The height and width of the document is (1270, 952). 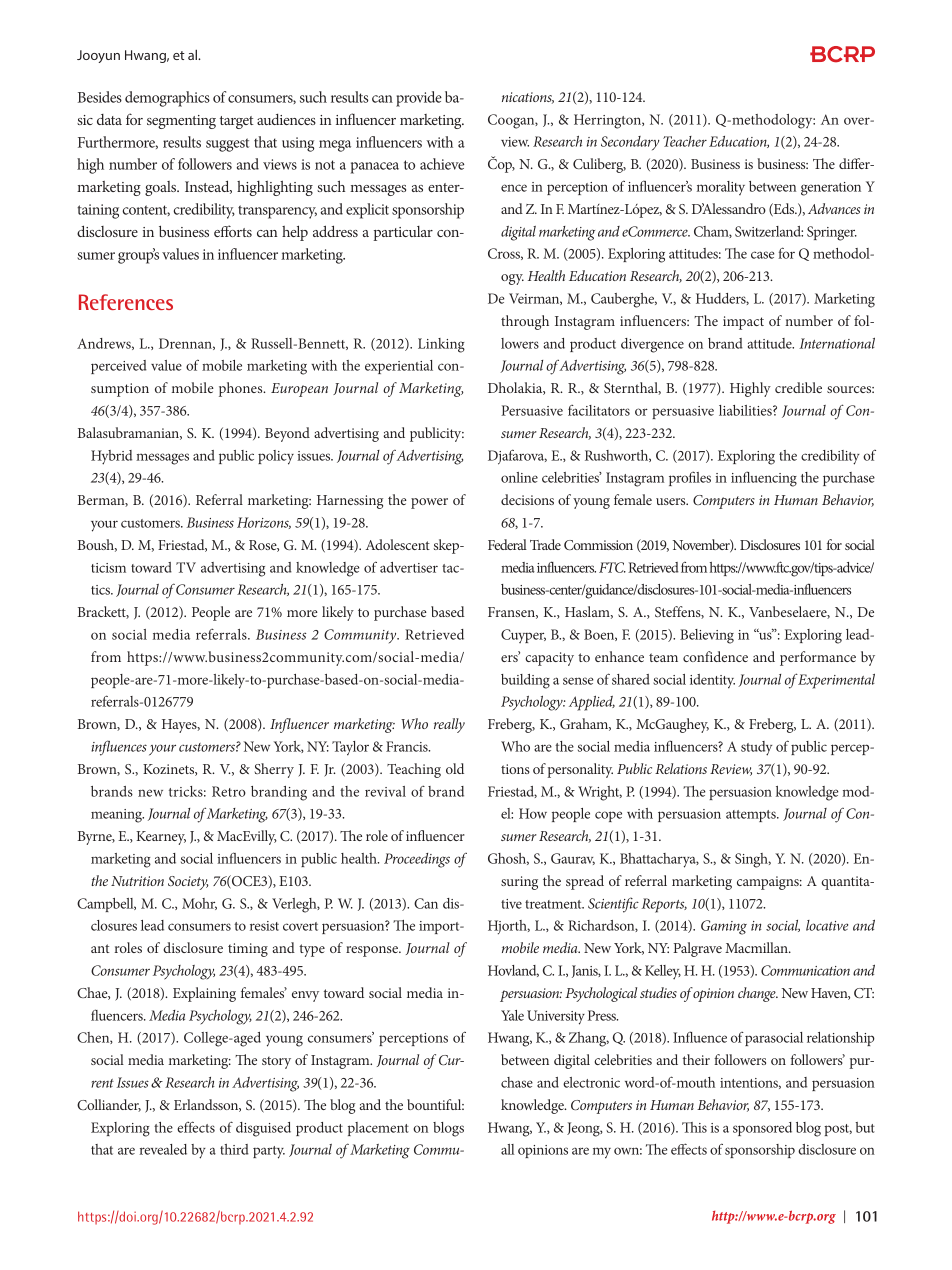 What do you see at coordinates (181, 122) in the document?
I see `segmenting` at bounding box center [181, 122].
